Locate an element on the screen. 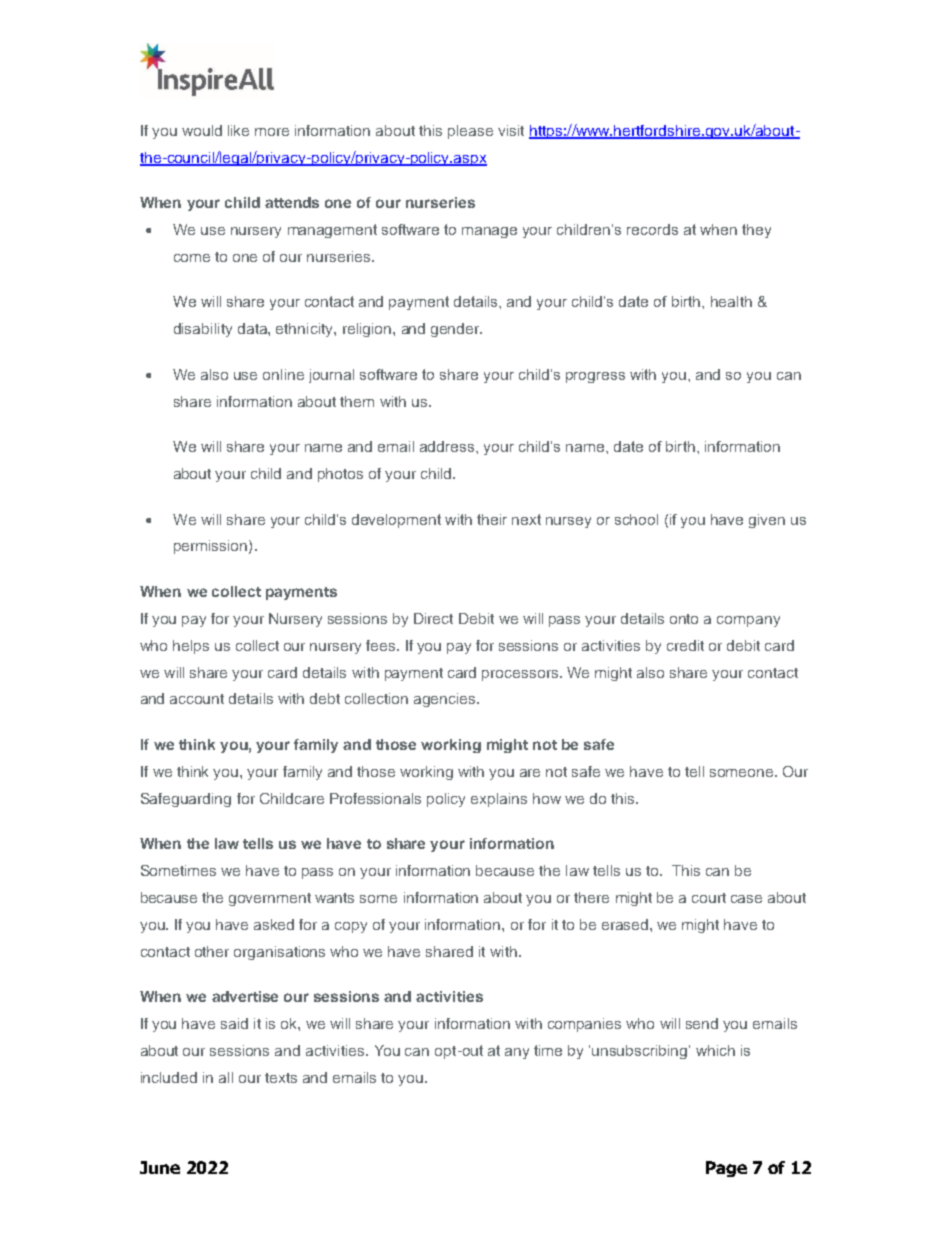 This screenshot has width=952, height=1233. like is located at coordinates (238, 130).
